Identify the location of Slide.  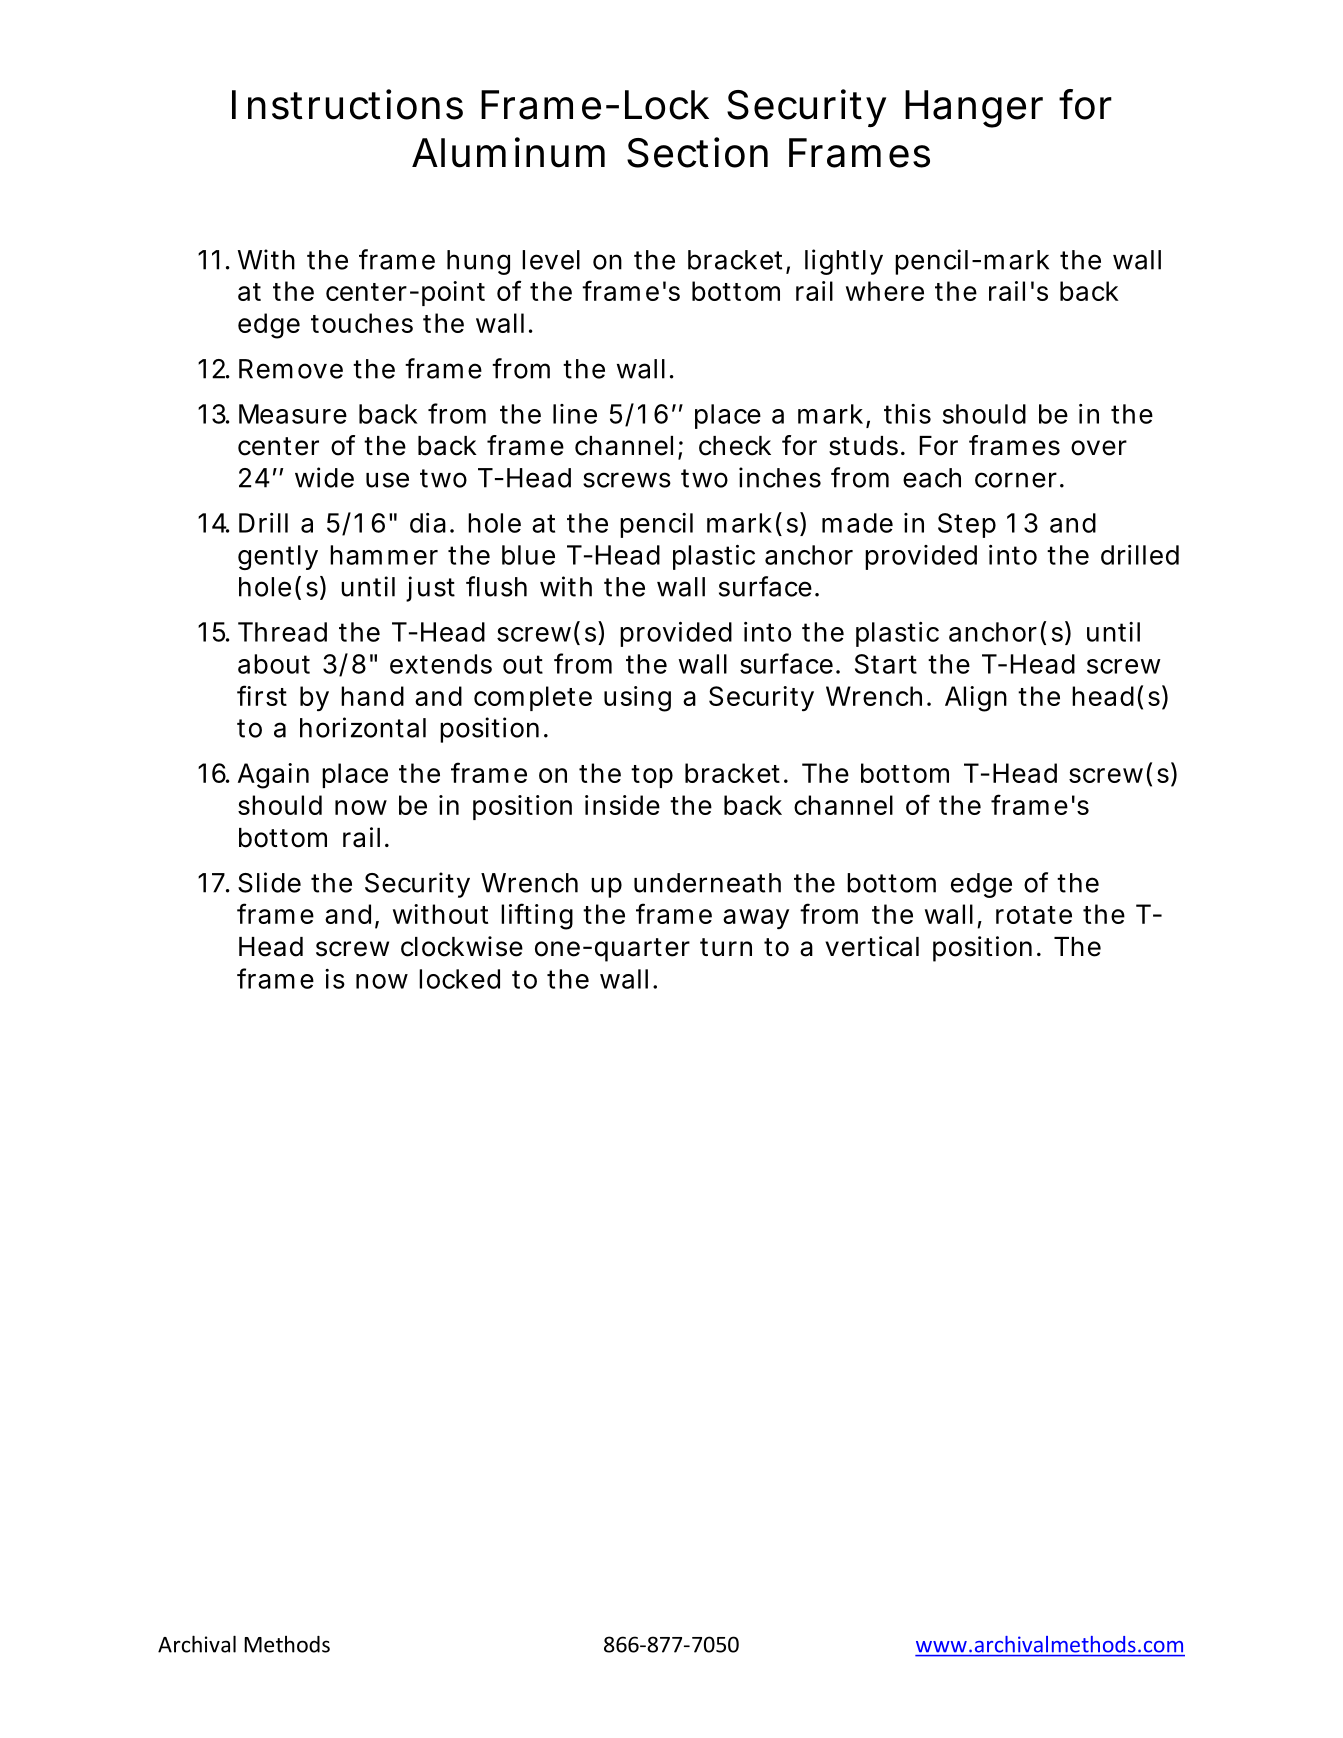
(269, 882).
